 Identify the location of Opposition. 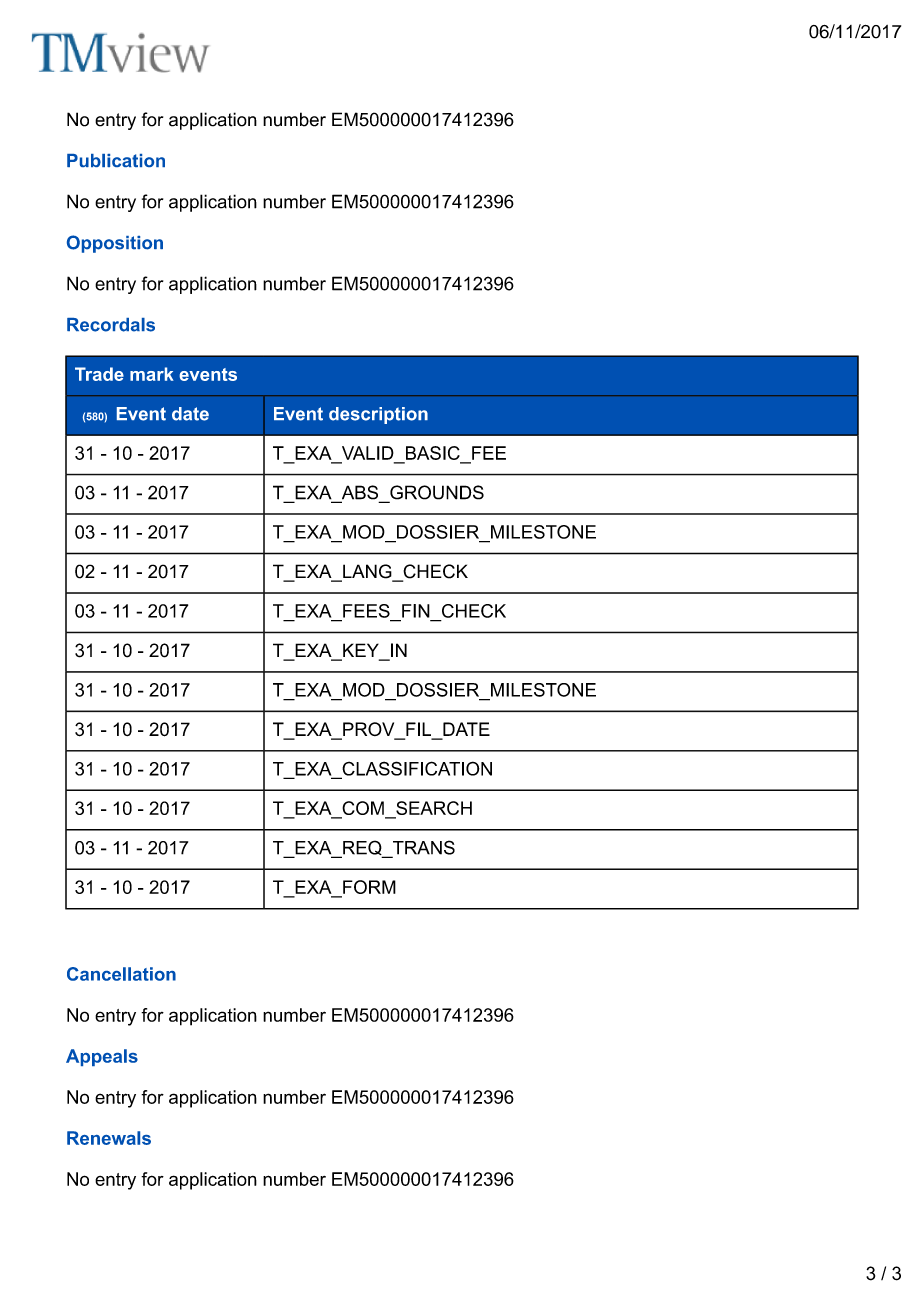
(115, 244).
